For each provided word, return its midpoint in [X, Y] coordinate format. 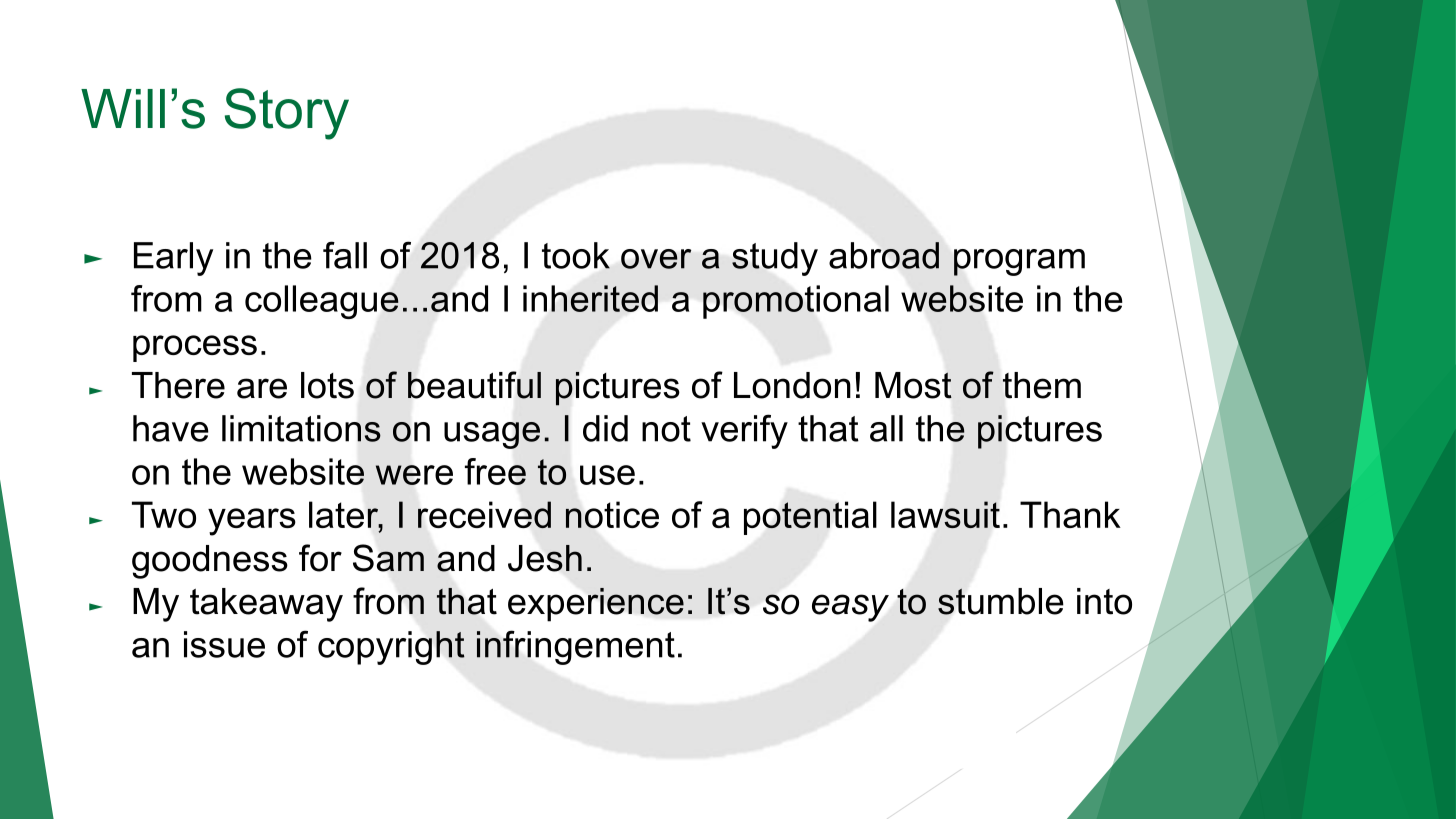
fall [345, 255]
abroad [884, 255]
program [1019, 262]
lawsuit [945, 514]
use [607, 475]
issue [224, 644]
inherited [590, 298]
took [576, 255]
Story [287, 114]
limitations [301, 428]
